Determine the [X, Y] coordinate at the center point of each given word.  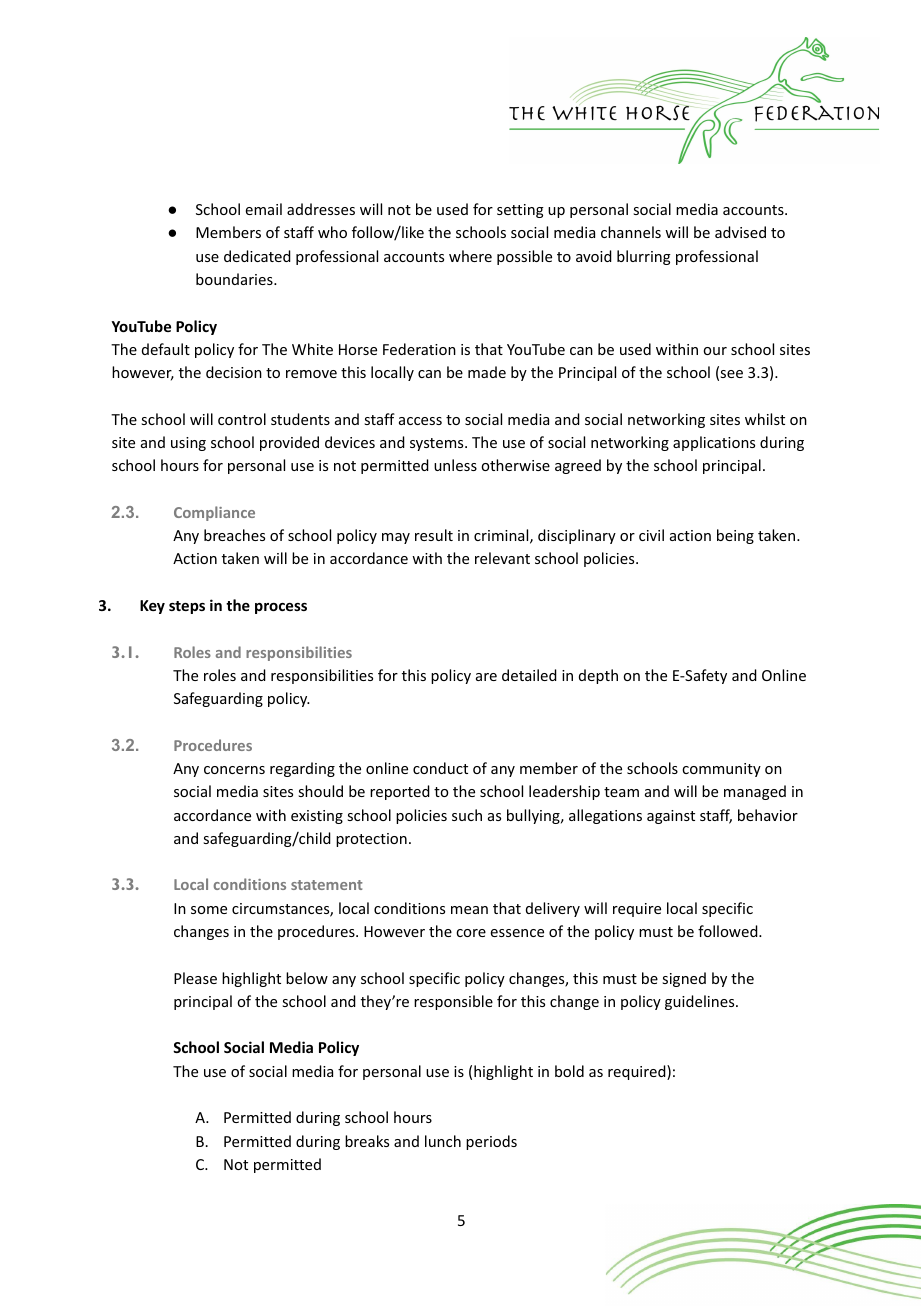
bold [569, 1071]
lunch [443, 1141]
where [470, 256]
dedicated [257, 256]
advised [740, 232]
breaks [367, 1141]
